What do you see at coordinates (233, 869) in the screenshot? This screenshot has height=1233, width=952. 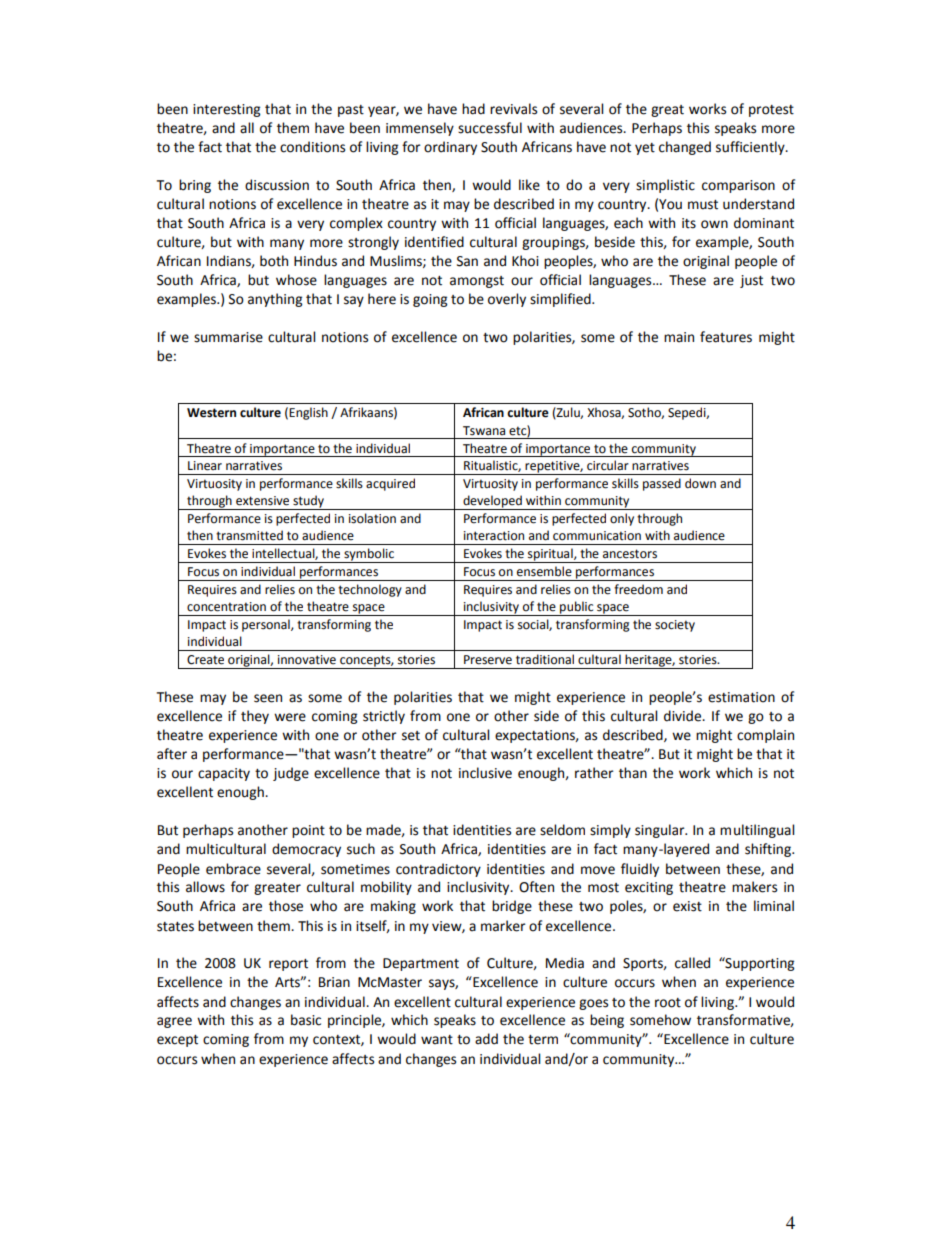 I see `embrace` at bounding box center [233, 869].
